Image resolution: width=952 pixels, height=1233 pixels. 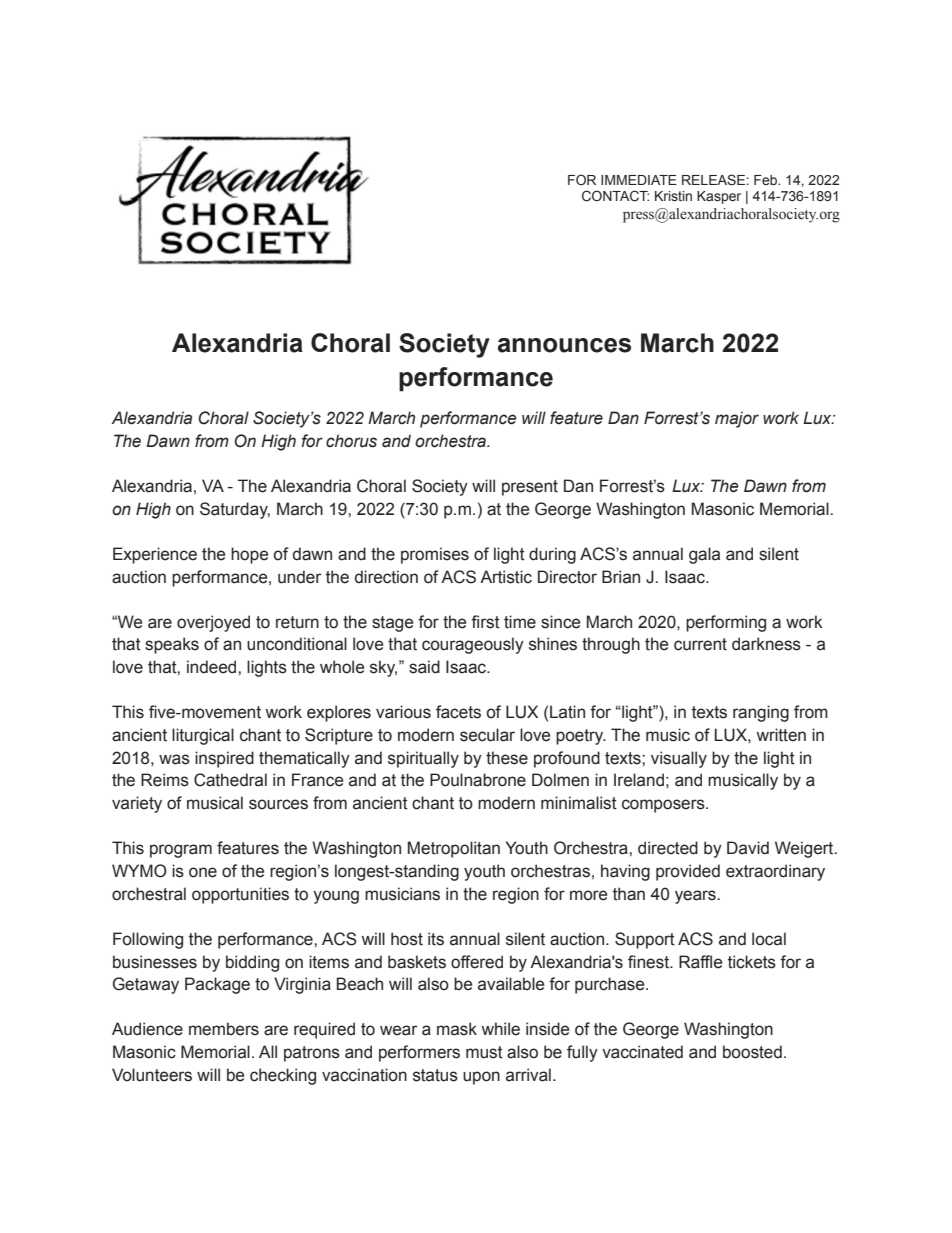 What do you see at coordinates (454, 849) in the document?
I see `Metropolitan` at bounding box center [454, 849].
